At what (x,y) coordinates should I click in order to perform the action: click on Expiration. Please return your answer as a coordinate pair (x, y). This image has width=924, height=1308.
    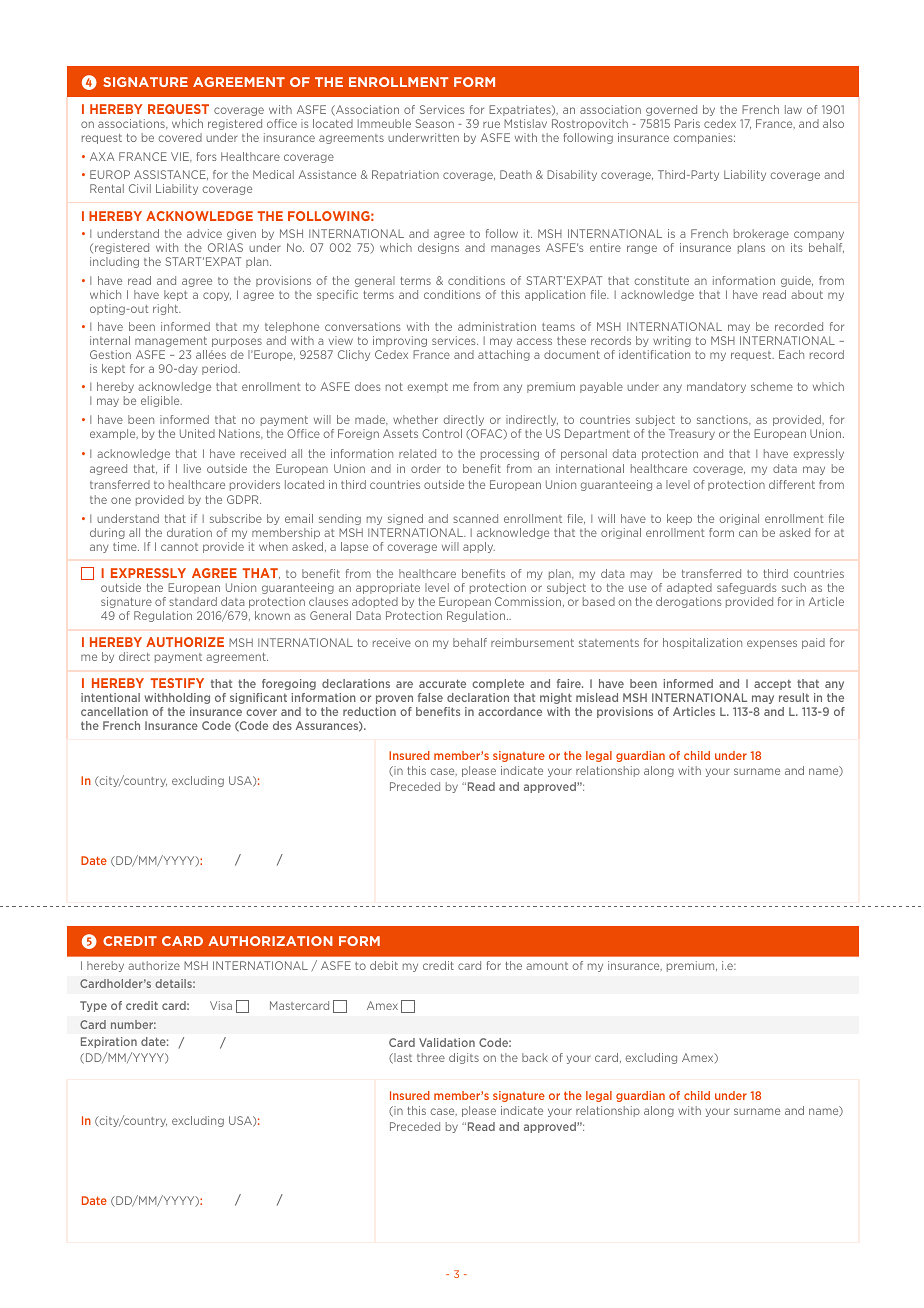
    Looking at the image, I should click on (109, 1042).
